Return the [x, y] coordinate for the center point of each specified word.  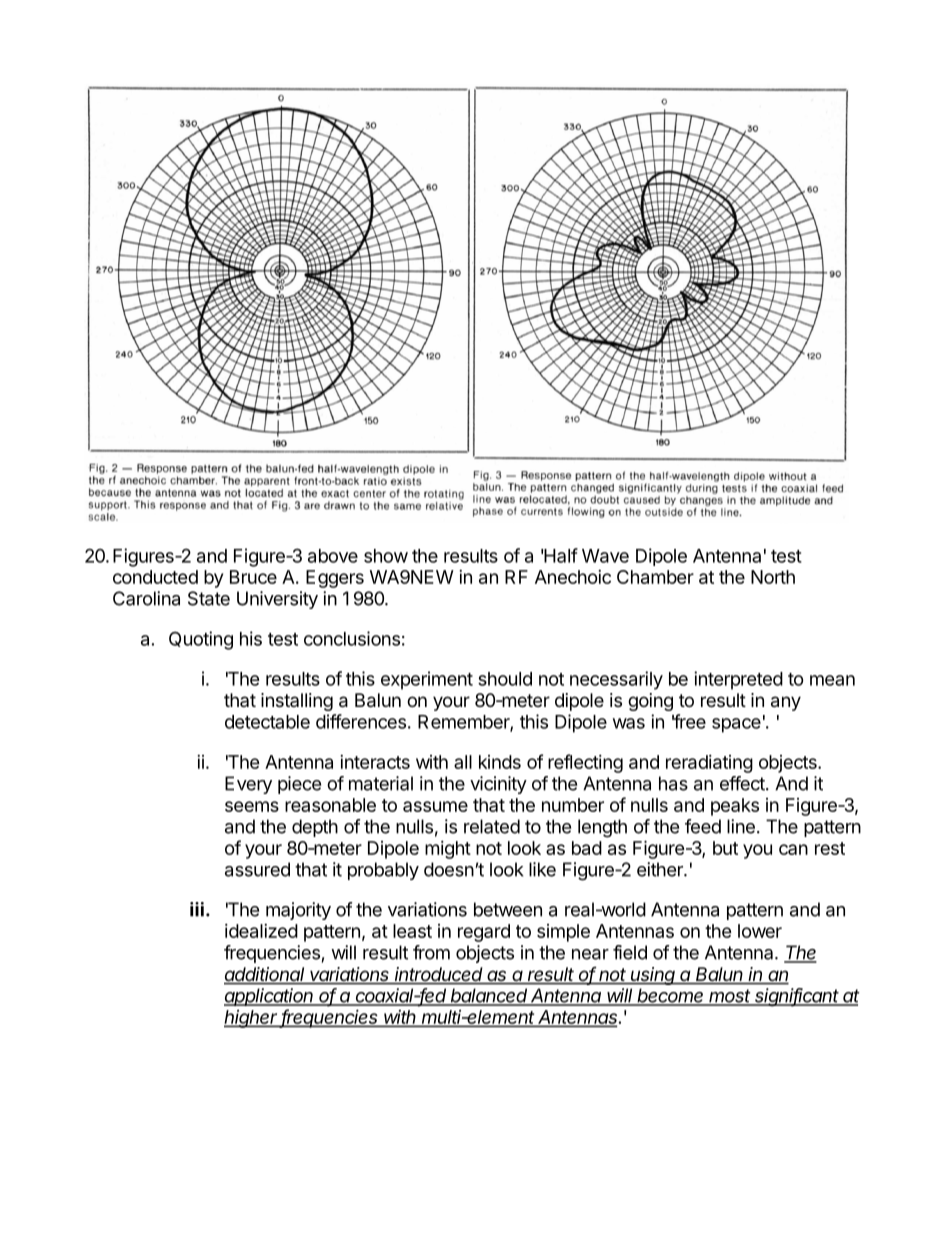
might [448, 850]
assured [257, 869]
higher [252, 1019]
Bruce [253, 577]
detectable [267, 722]
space [736, 725]
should [505, 679]
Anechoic [573, 577]
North [773, 577]
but [725, 848]
